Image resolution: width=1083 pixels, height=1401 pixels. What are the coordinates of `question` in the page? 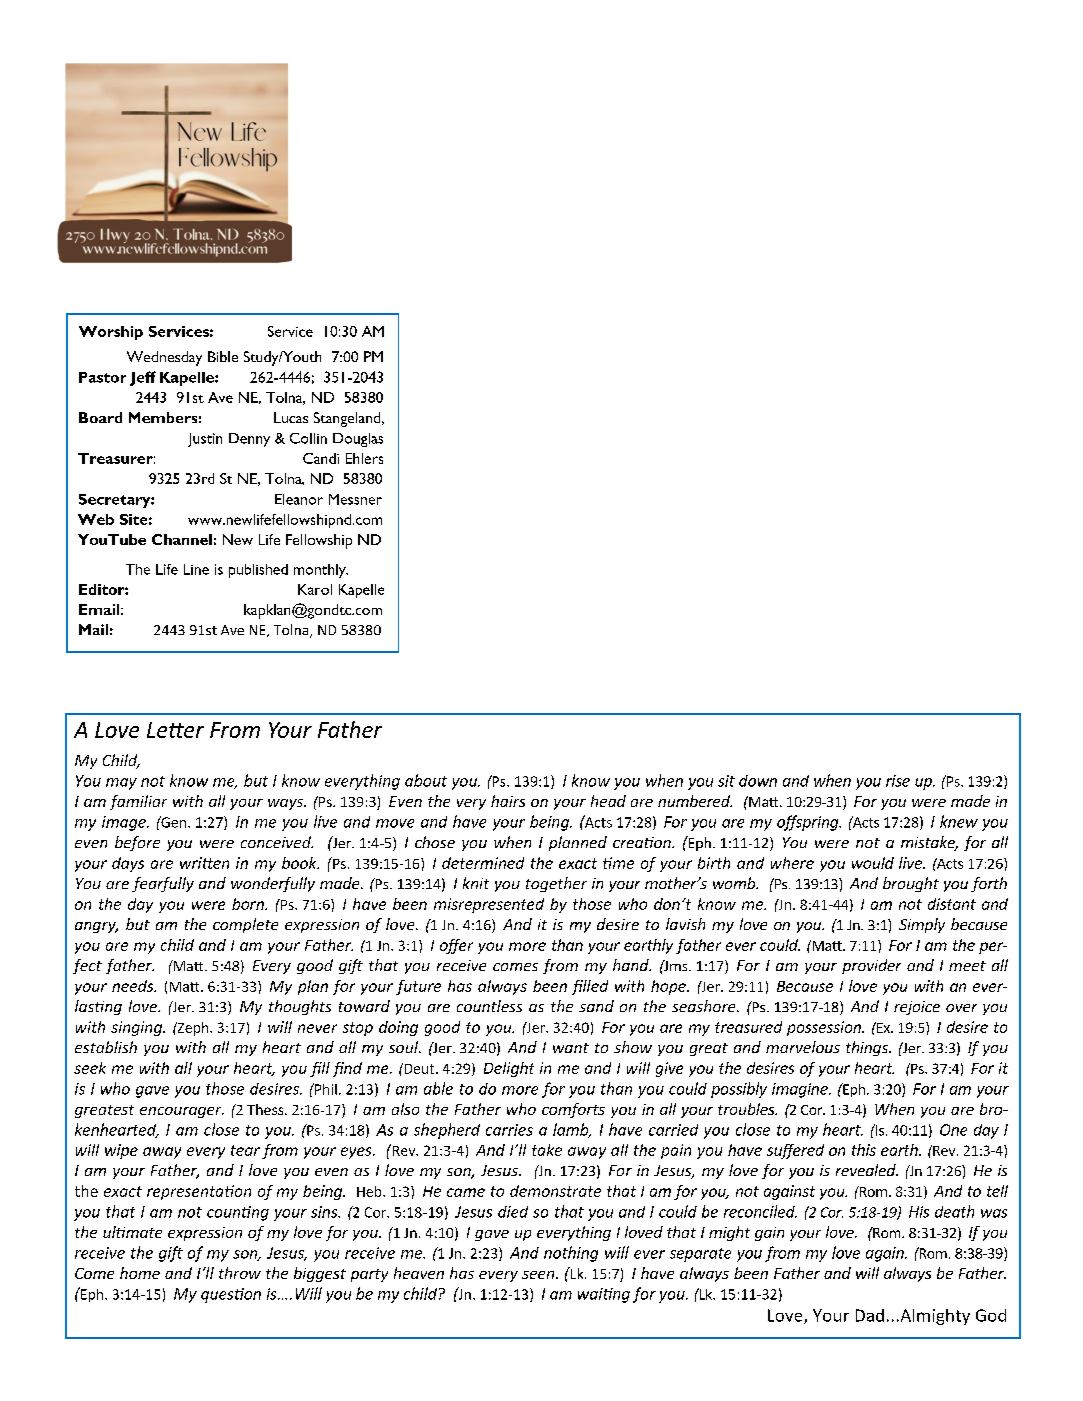 It's located at (231, 1295).
